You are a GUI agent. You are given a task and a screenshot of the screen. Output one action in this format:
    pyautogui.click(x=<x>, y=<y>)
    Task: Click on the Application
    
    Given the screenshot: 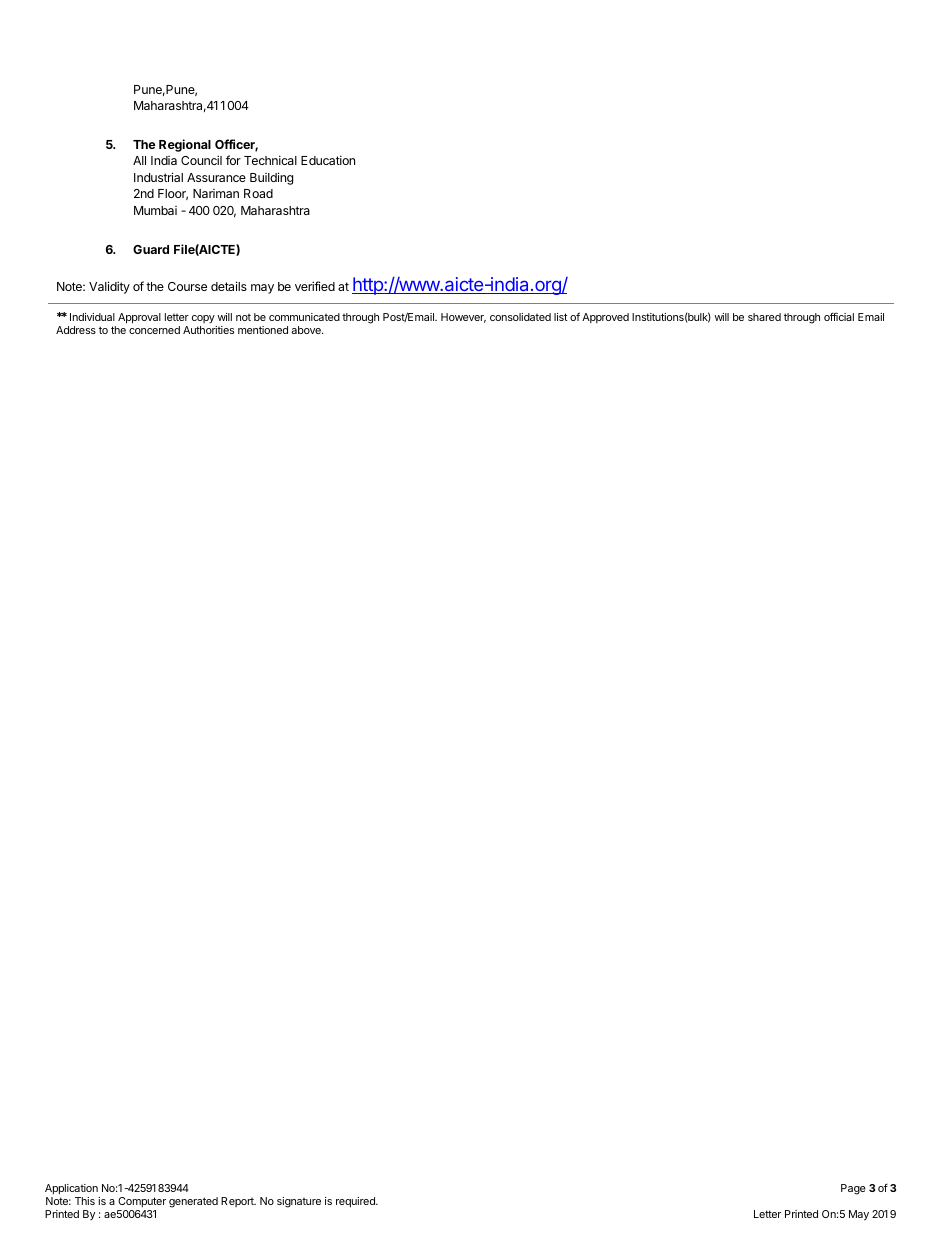 What is the action you would take?
    pyautogui.click(x=71, y=1189)
